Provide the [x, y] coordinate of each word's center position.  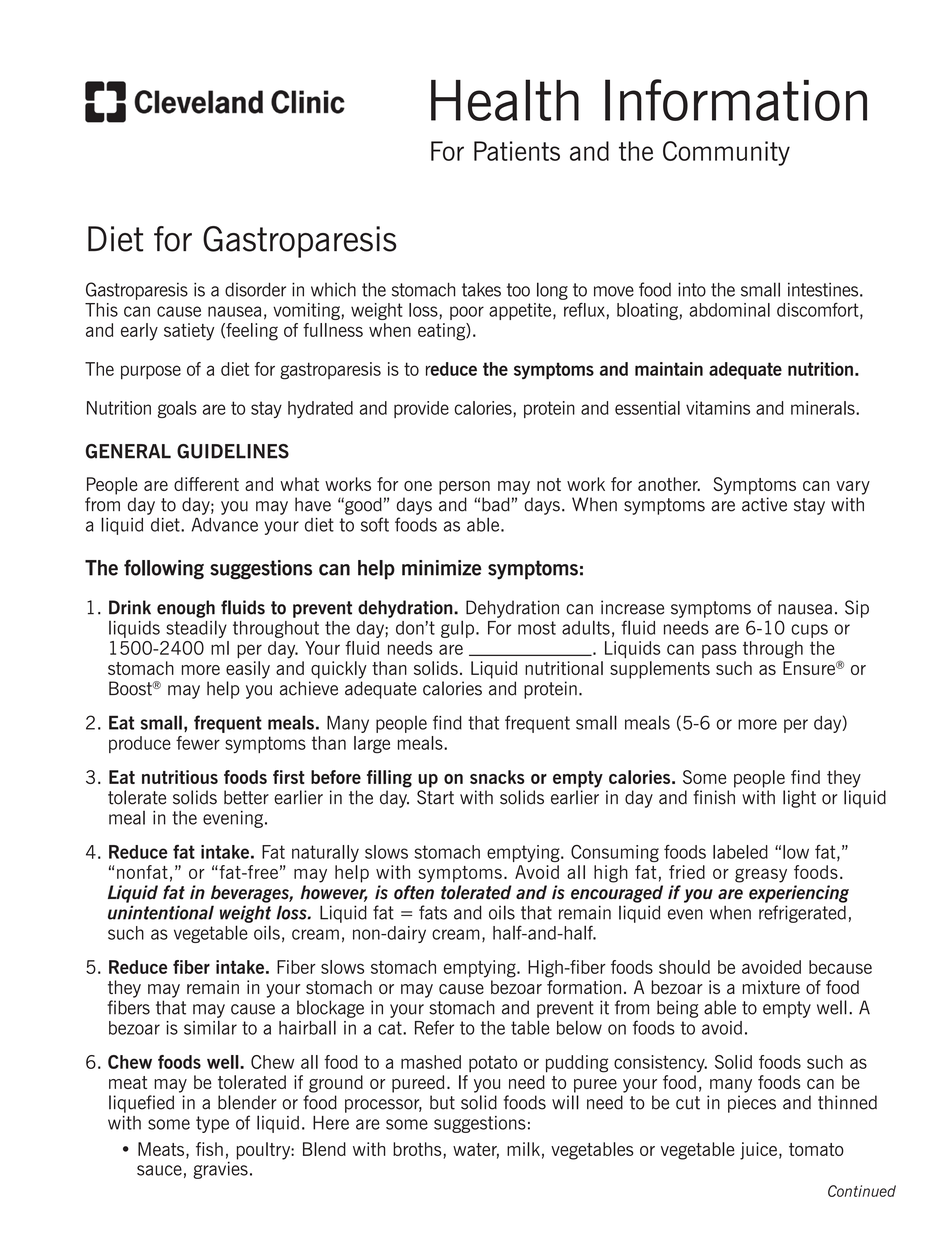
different [206, 484]
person [464, 488]
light [799, 799]
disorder [255, 289]
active [764, 504]
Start [435, 797]
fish [209, 1149]
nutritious [180, 777]
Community [726, 153]
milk [523, 1149]
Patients [517, 151]
